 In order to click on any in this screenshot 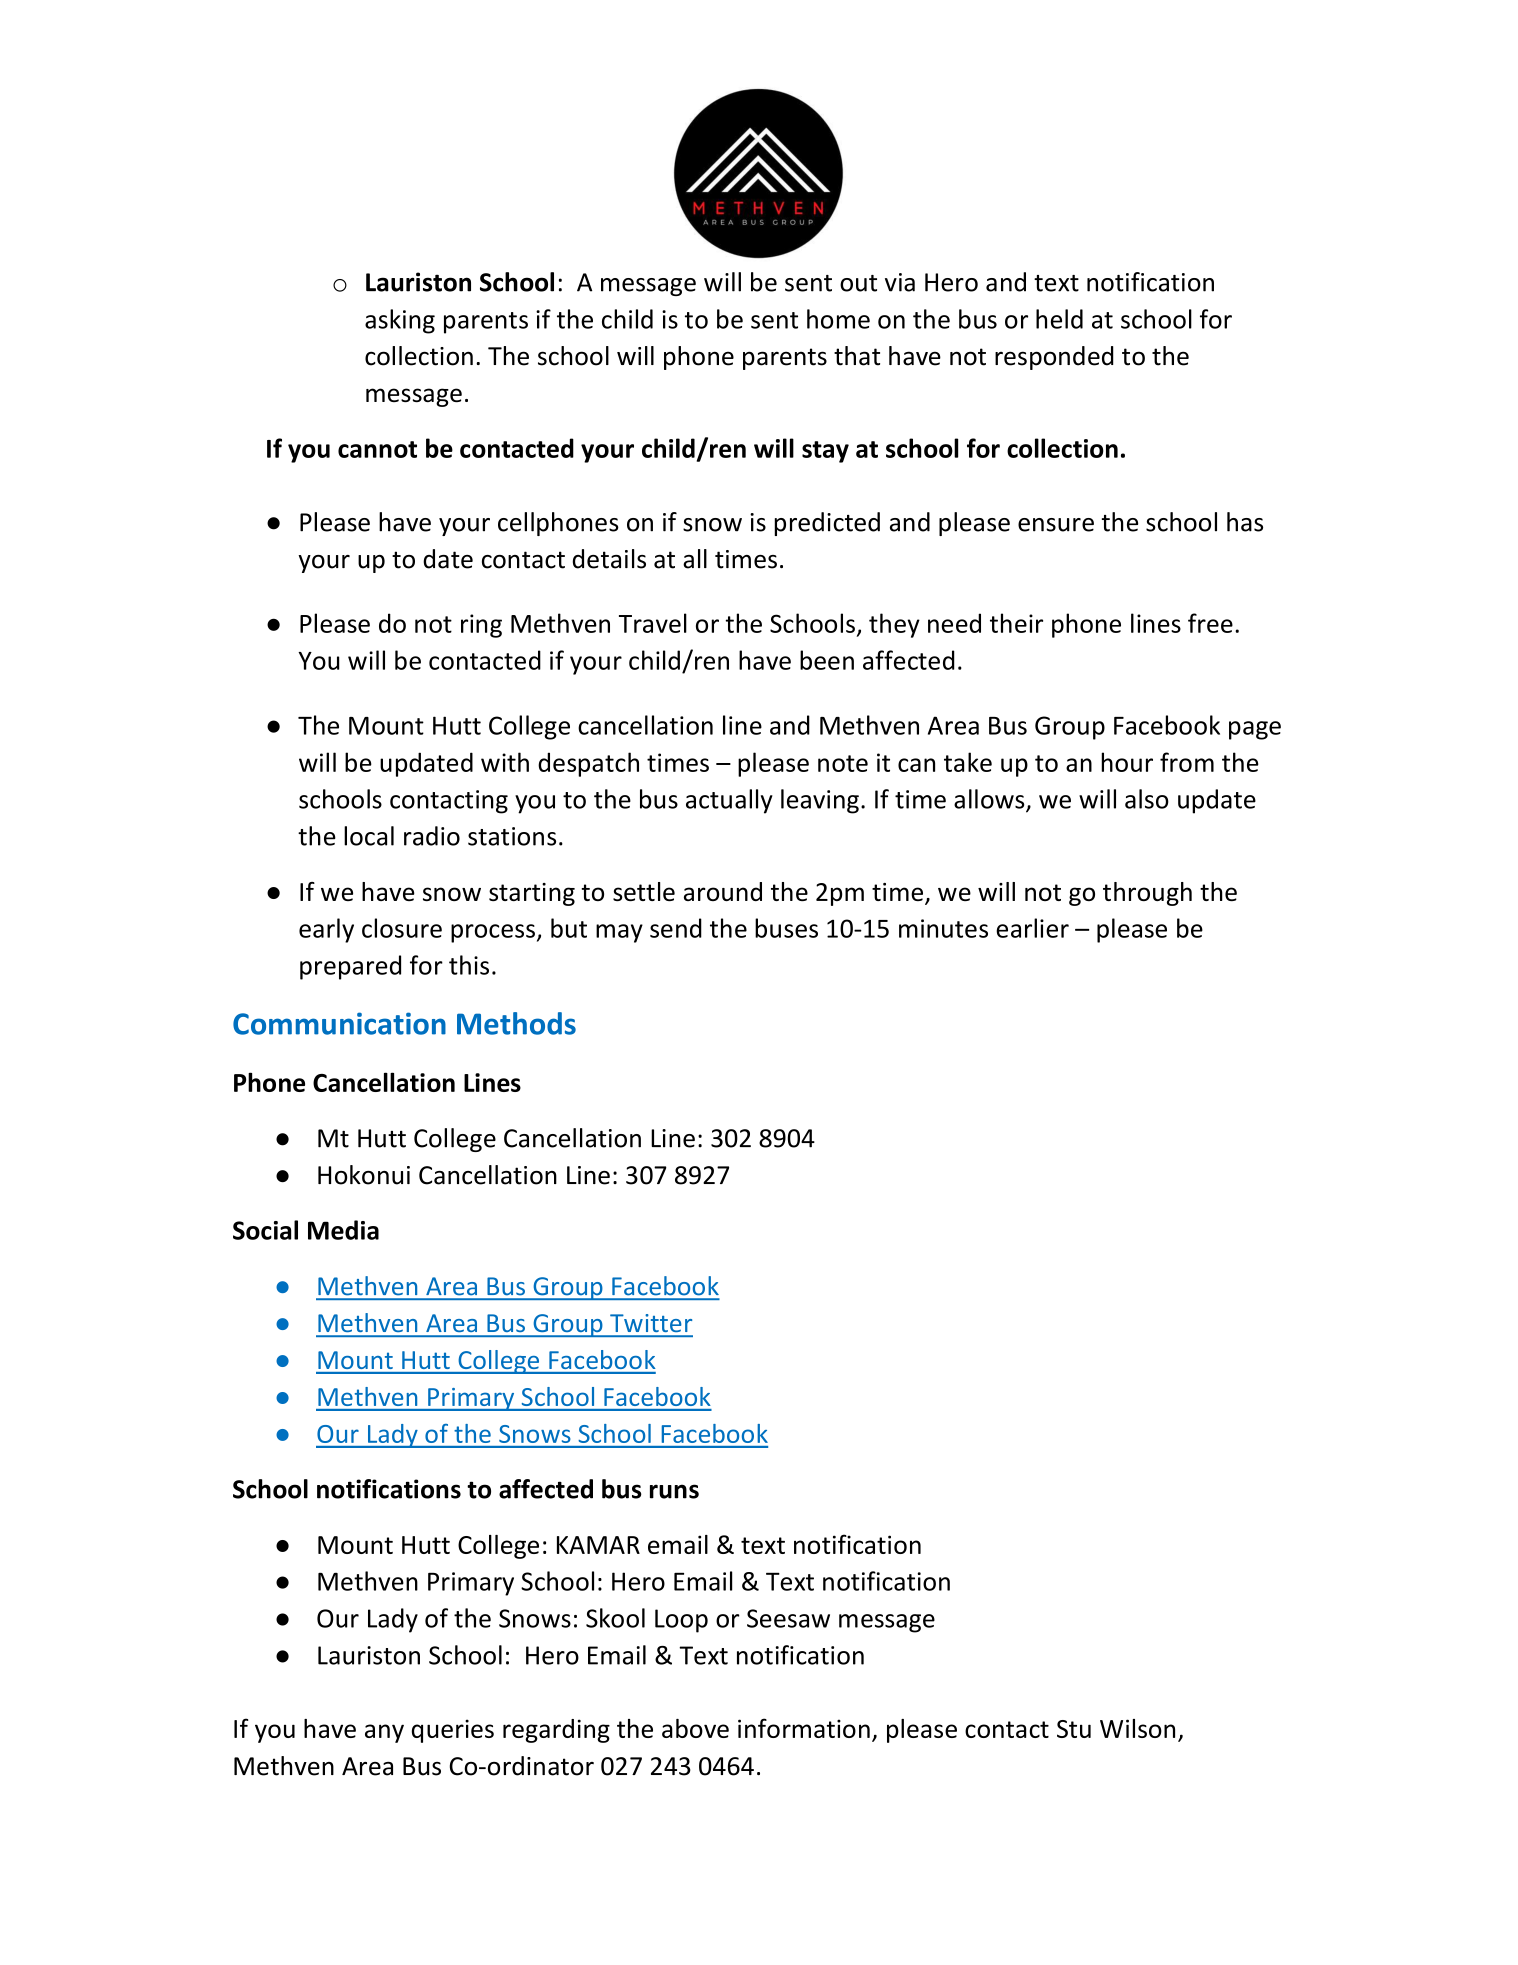, I will do `click(384, 1733)`.
